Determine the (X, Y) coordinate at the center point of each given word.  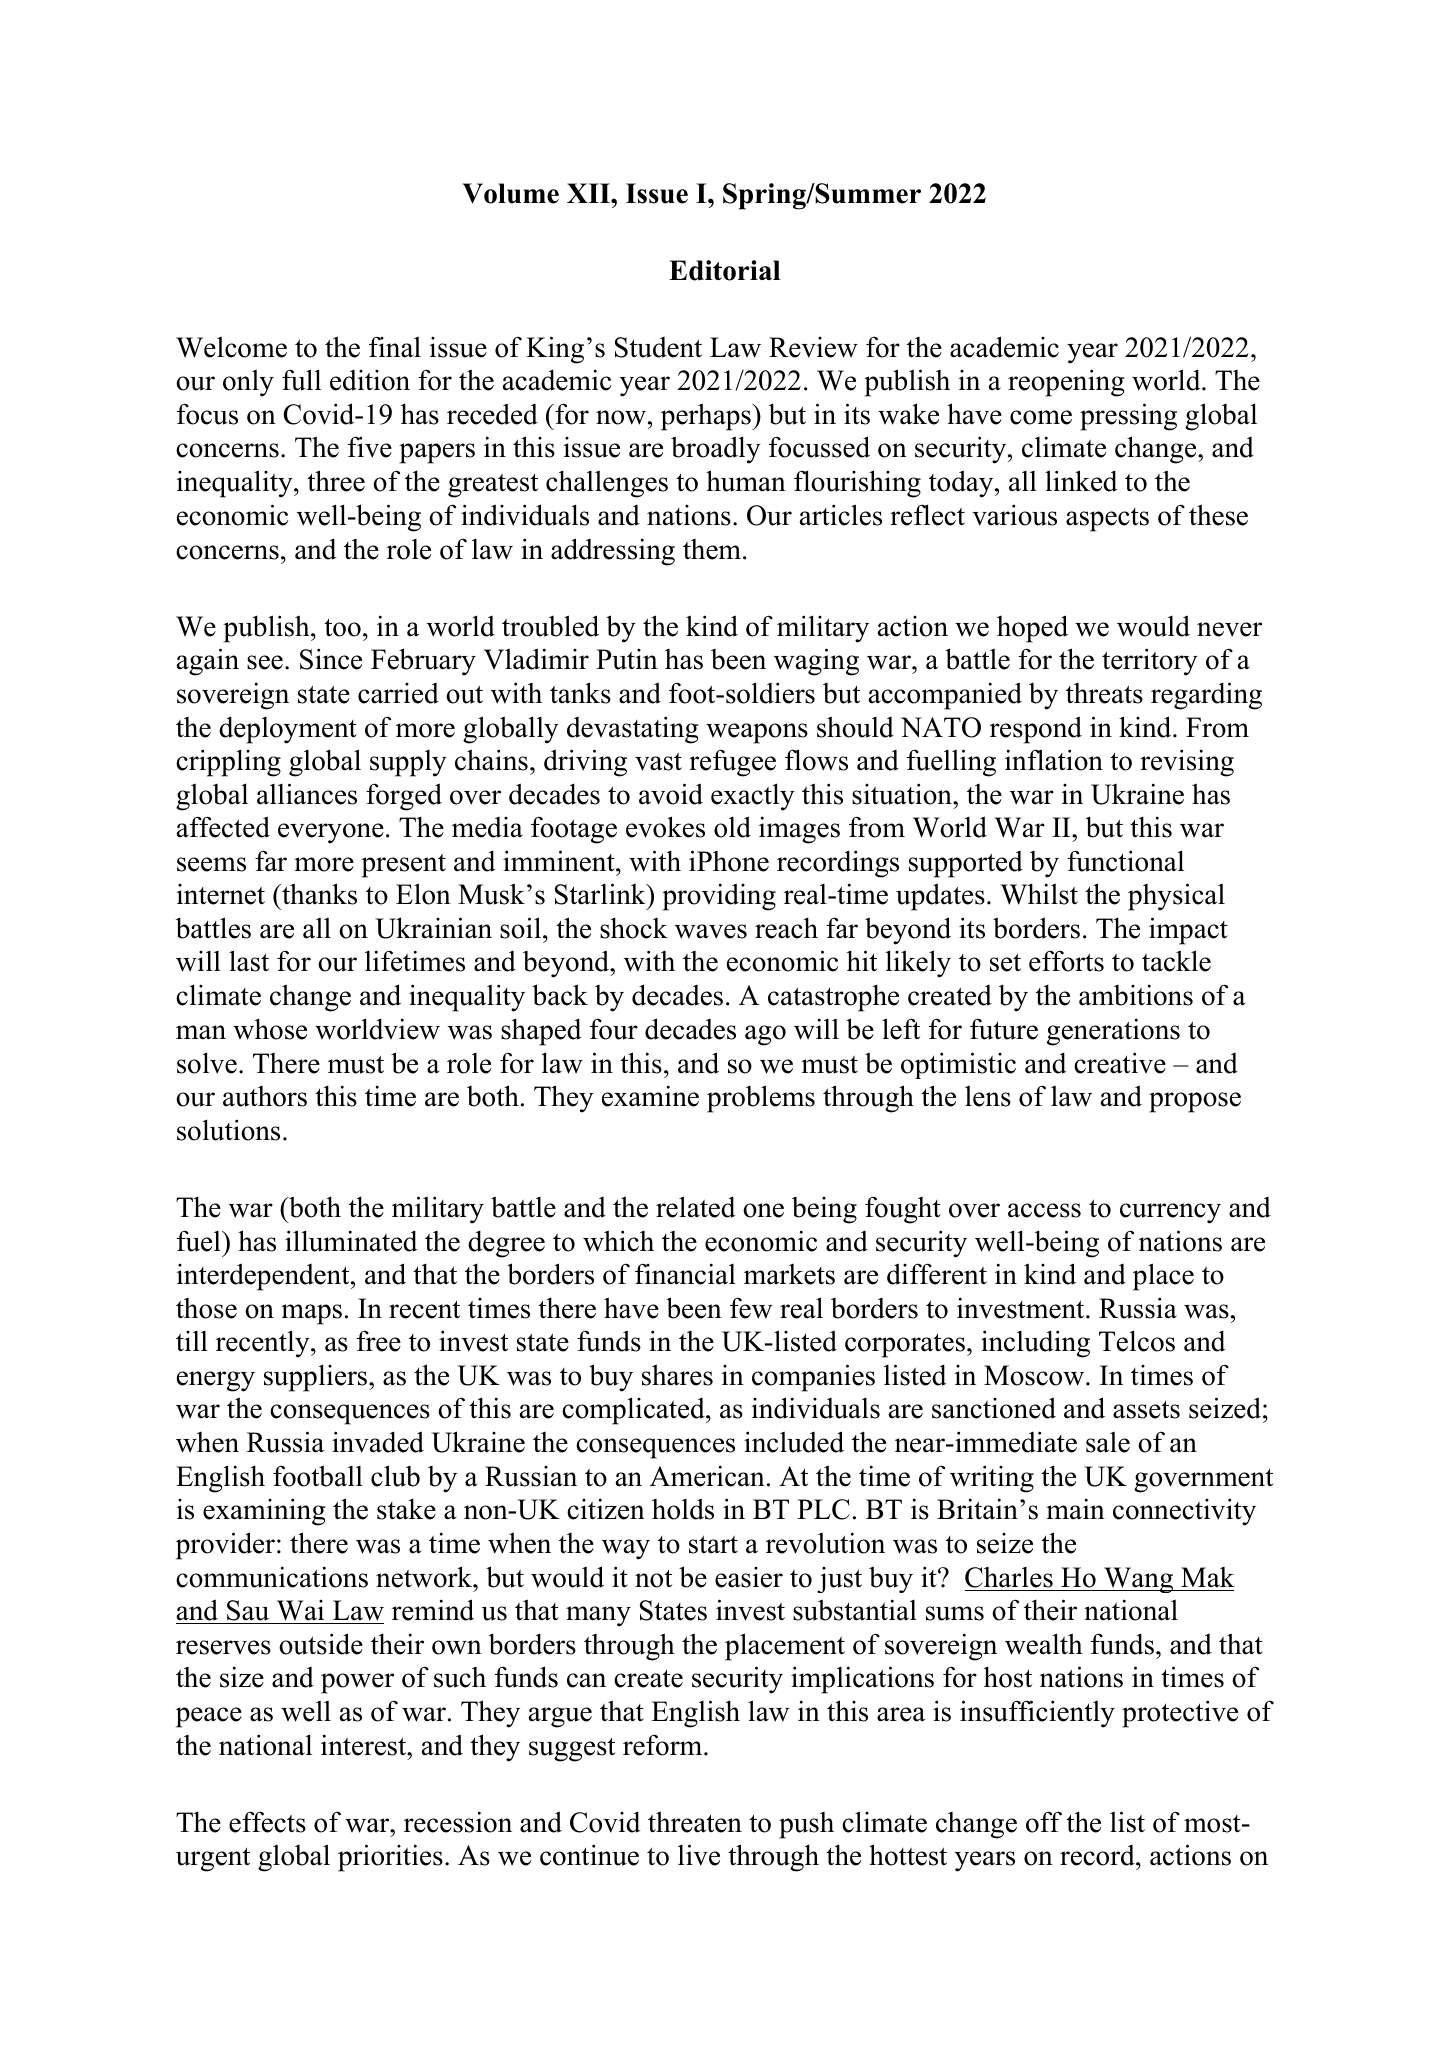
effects (267, 1822)
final (395, 347)
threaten (695, 1822)
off (1044, 1822)
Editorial (724, 270)
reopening (1066, 383)
